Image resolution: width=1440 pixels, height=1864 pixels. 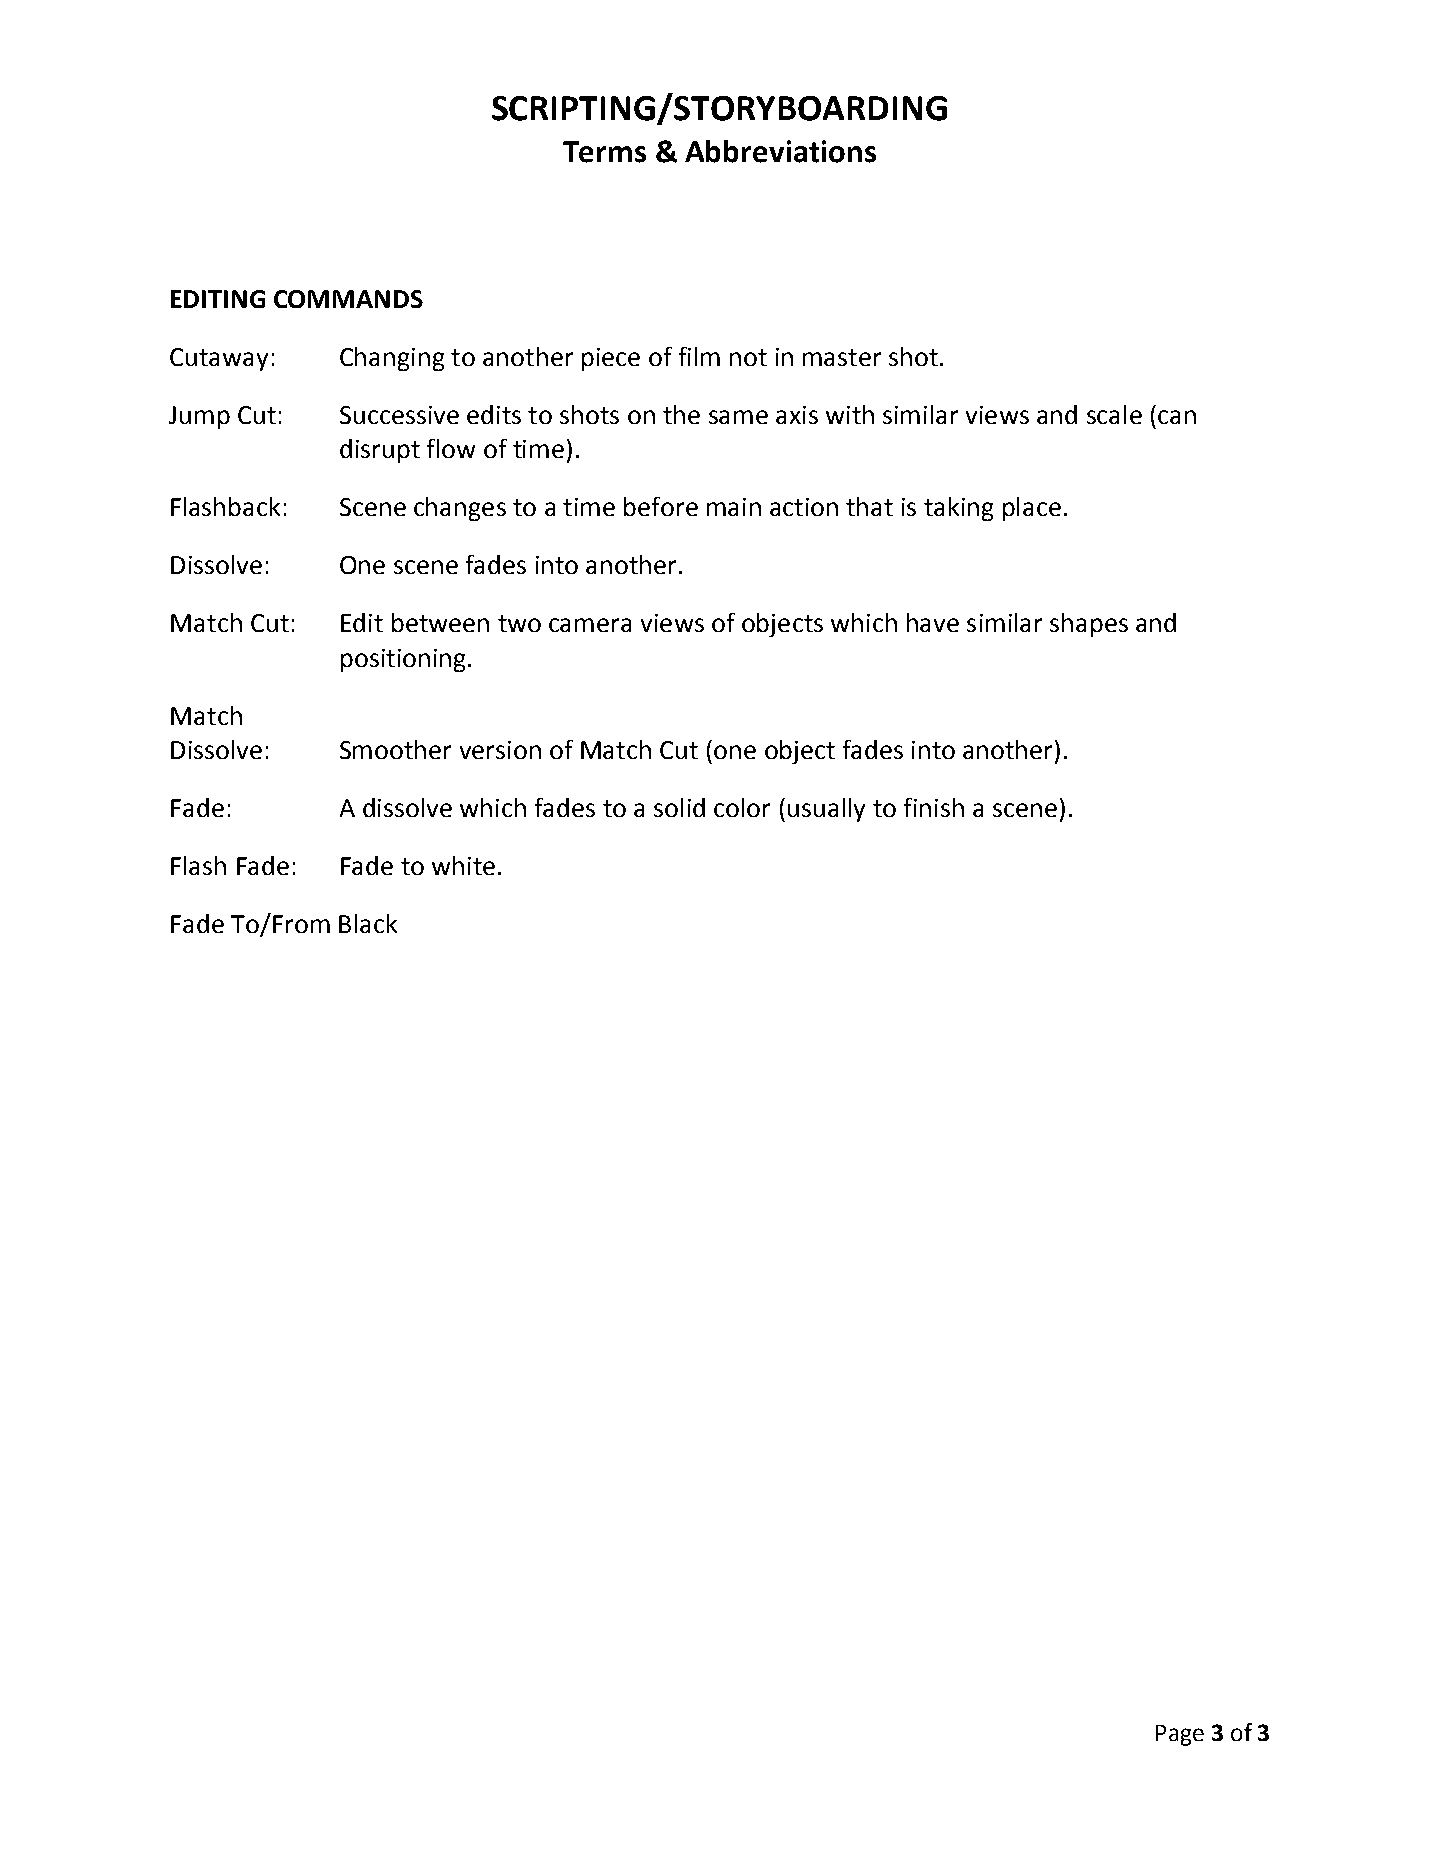 What do you see at coordinates (463, 865) in the screenshot?
I see `white` at bounding box center [463, 865].
